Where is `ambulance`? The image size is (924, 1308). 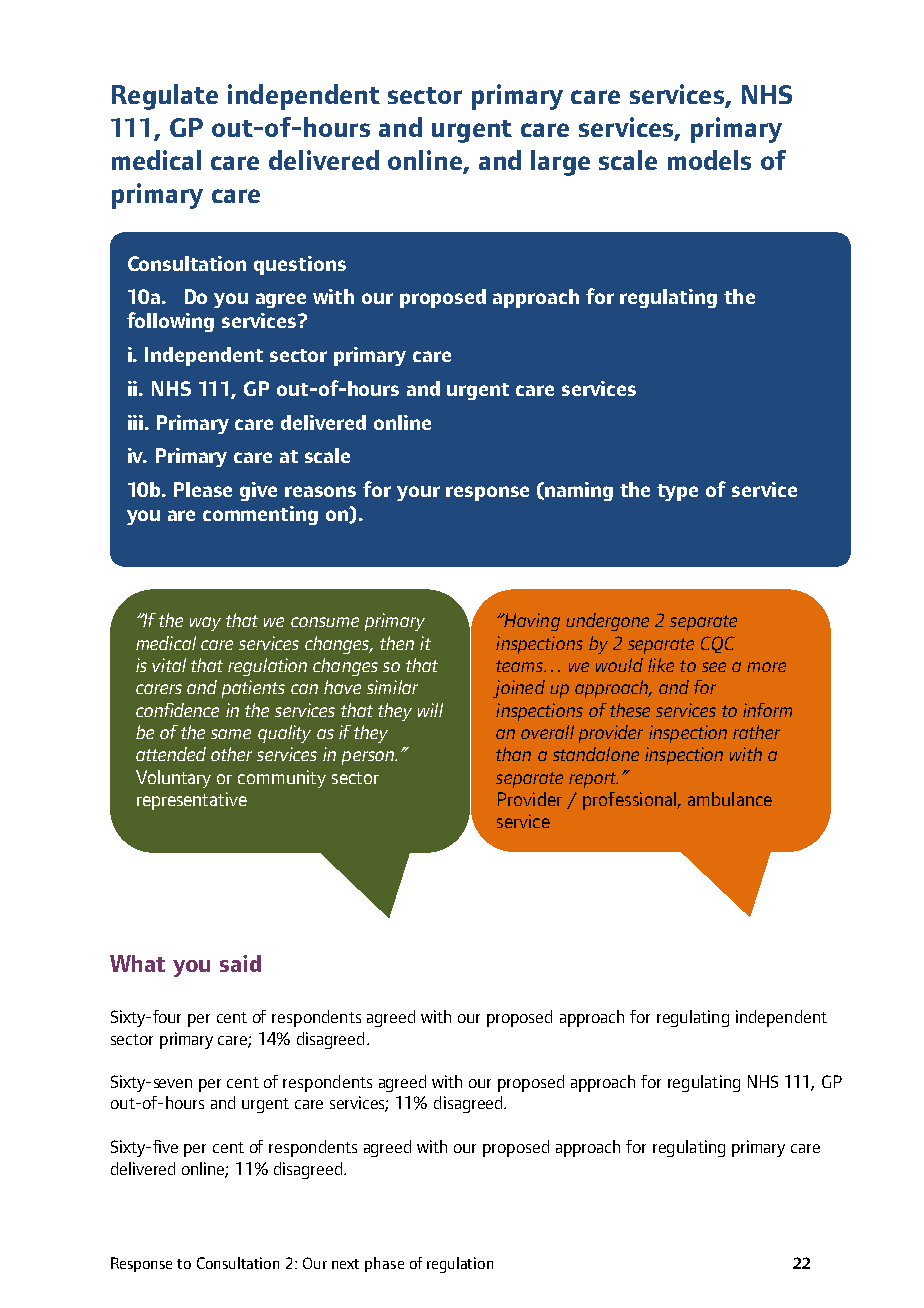
ambulance is located at coordinates (730, 799).
